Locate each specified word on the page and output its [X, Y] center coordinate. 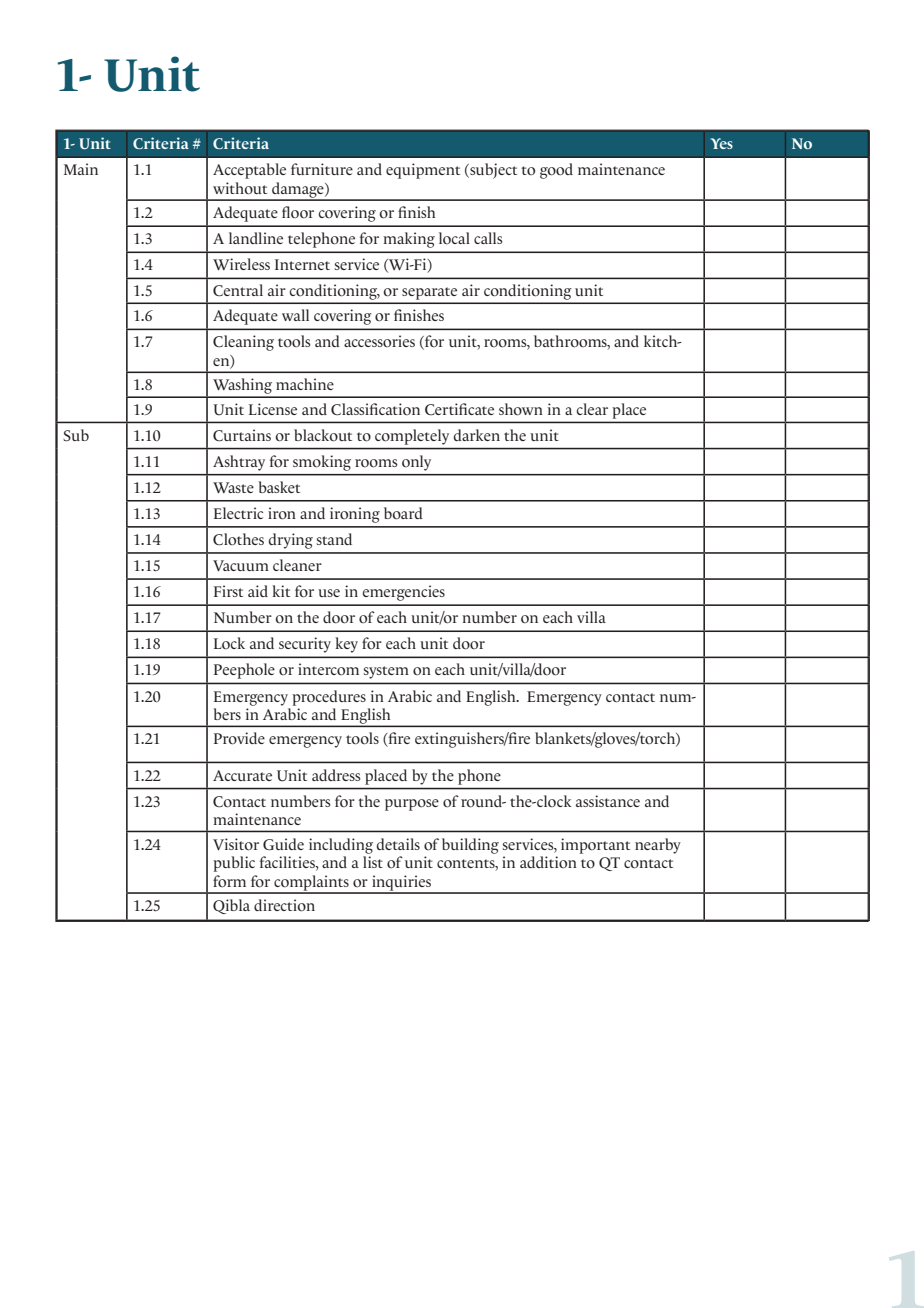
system [386, 672]
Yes [721, 143]
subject [492, 171]
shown [521, 409]
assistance [608, 801]
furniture [322, 169]
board [403, 513]
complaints [311, 884]
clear [592, 409]
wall [295, 315]
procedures [329, 698]
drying [290, 541]
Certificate [459, 409]
